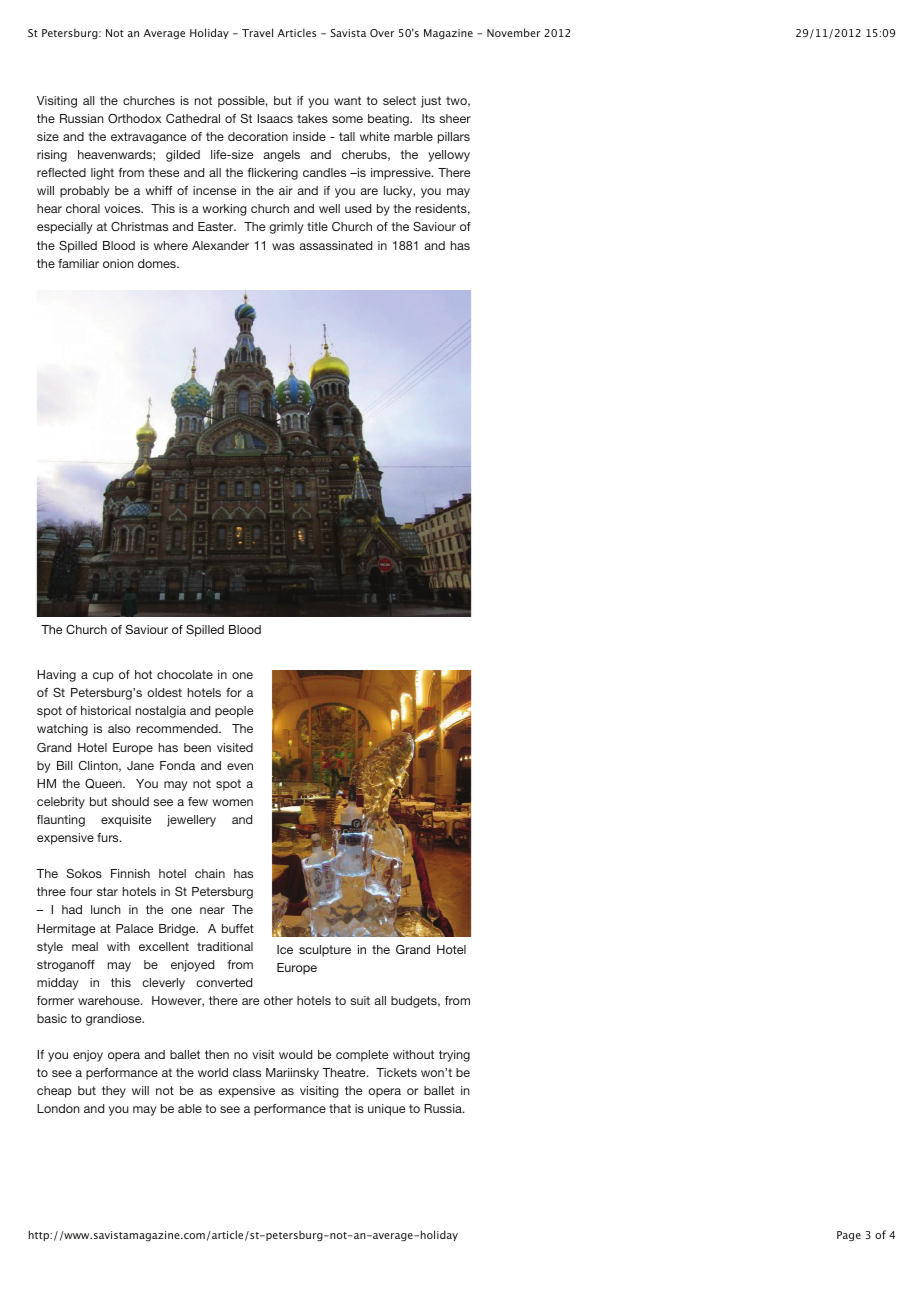 The image size is (924, 1308). I want to click on Orthodox, so click(134, 118).
